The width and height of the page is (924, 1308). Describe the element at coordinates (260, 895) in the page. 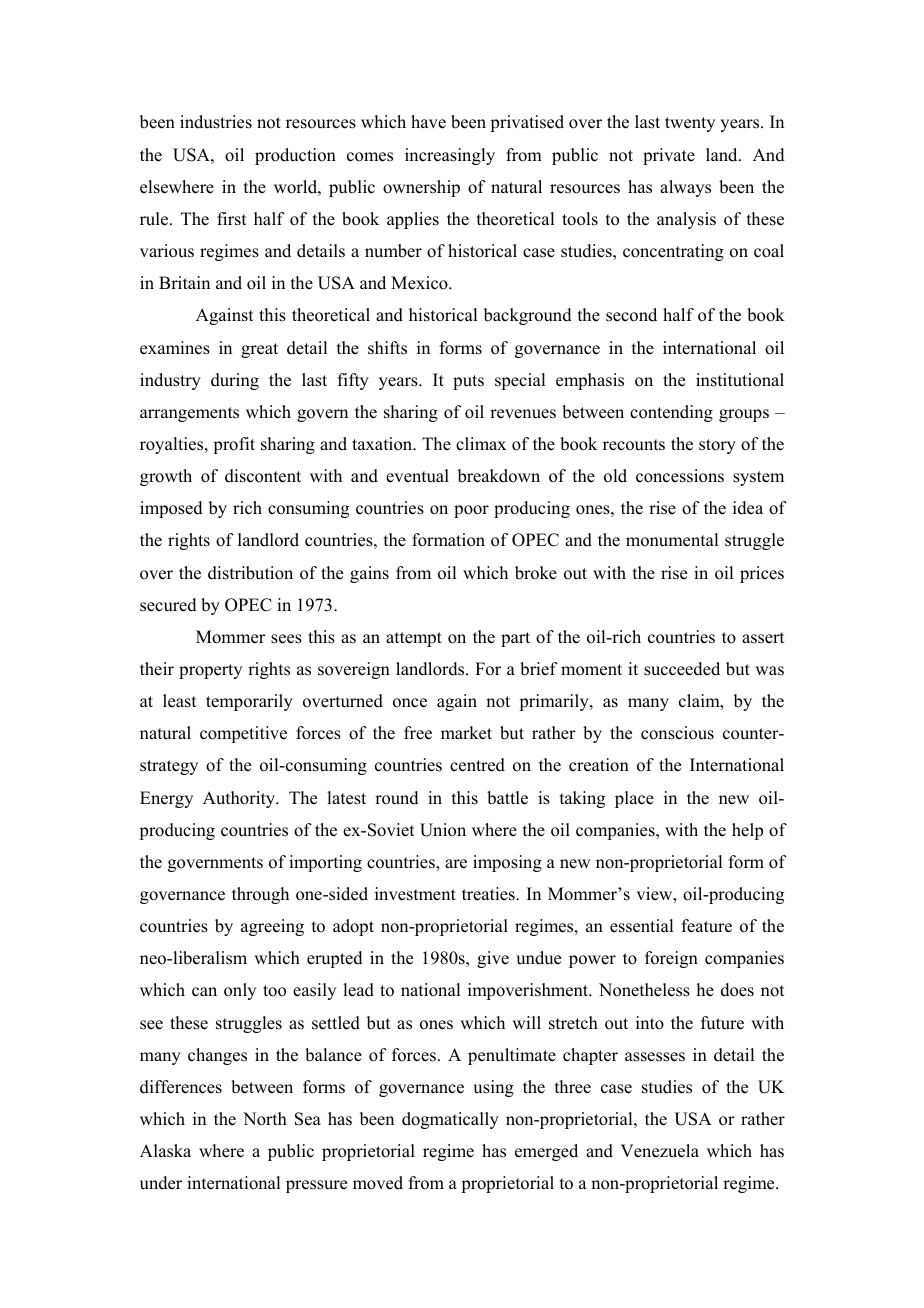

I see `through` at that location.
